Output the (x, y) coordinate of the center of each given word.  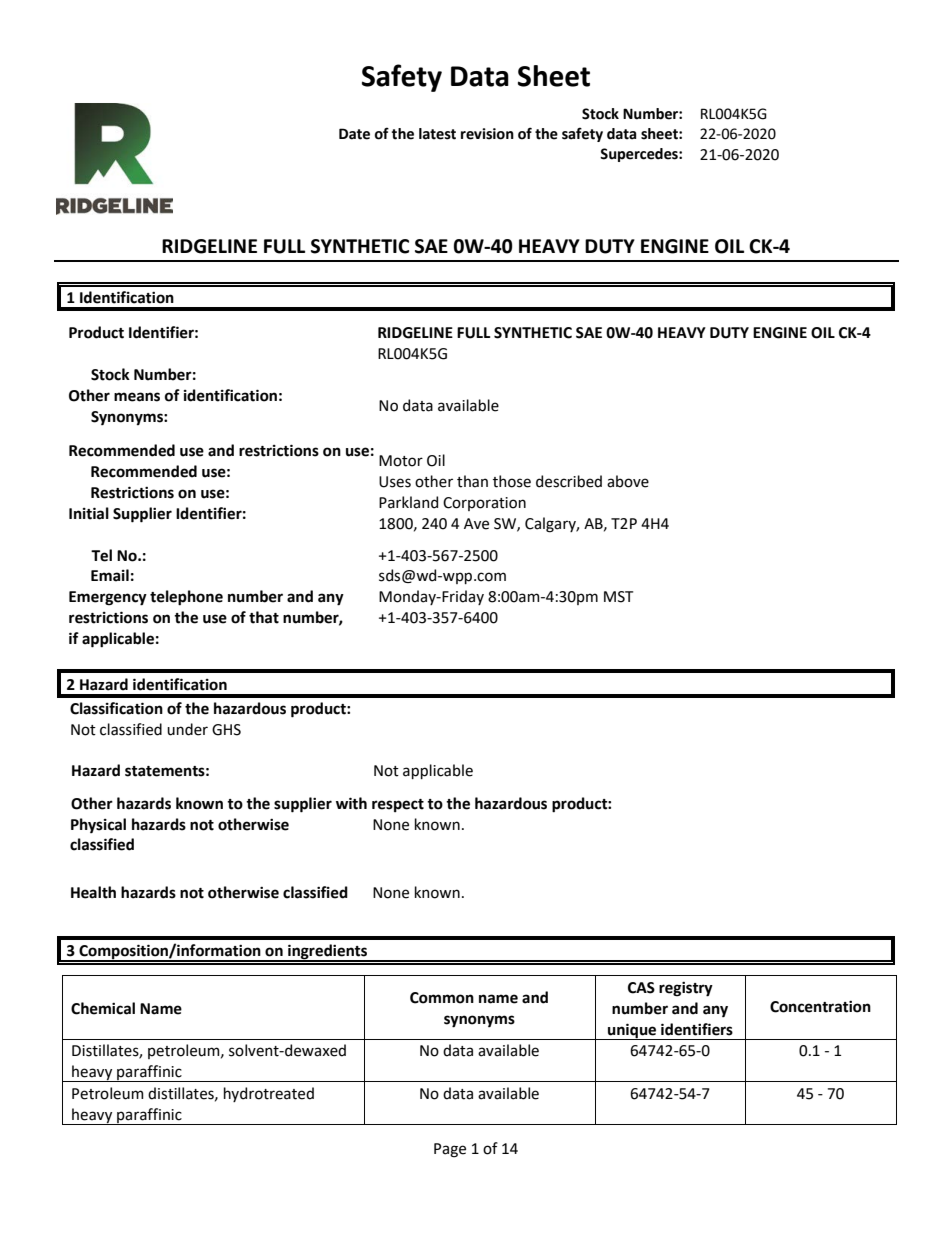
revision (487, 134)
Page (450, 1150)
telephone (186, 598)
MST (618, 597)
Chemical (103, 1008)
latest (437, 134)
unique (632, 1031)
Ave (476, 524)
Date (354, 134)
